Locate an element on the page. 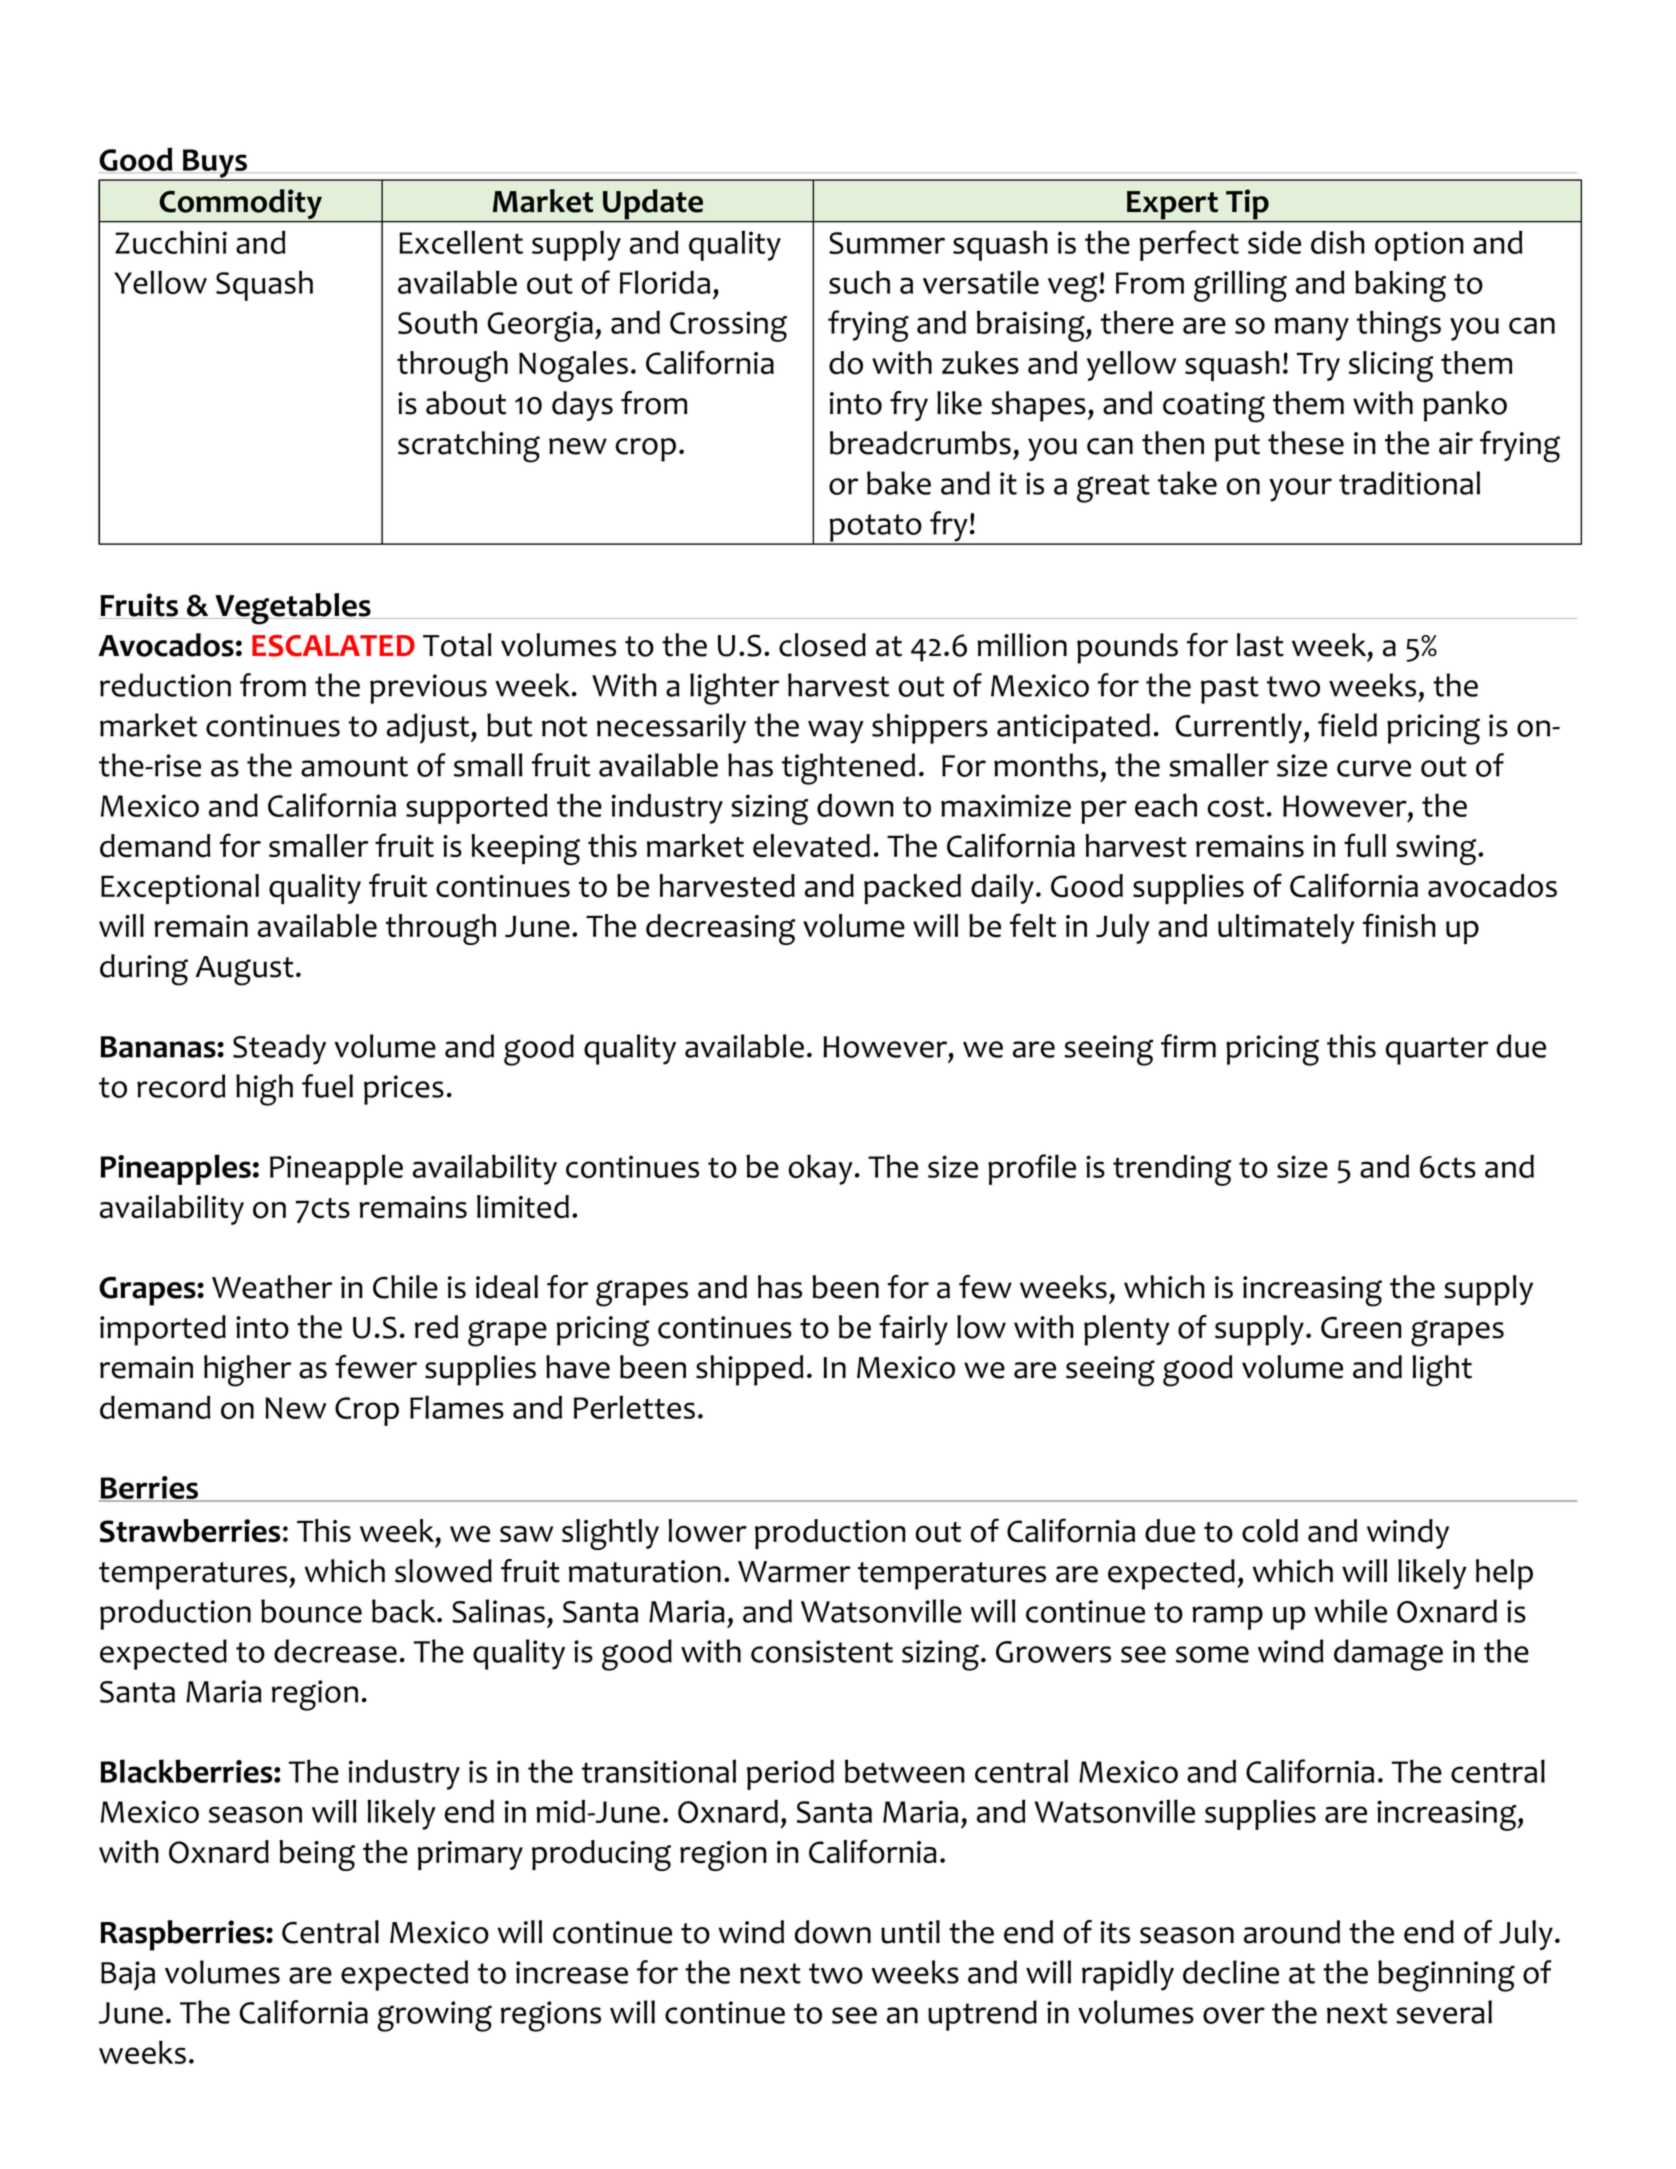 The width and height of the image is (1676, 2169). Commodity is located at coordinates (241, 205).
